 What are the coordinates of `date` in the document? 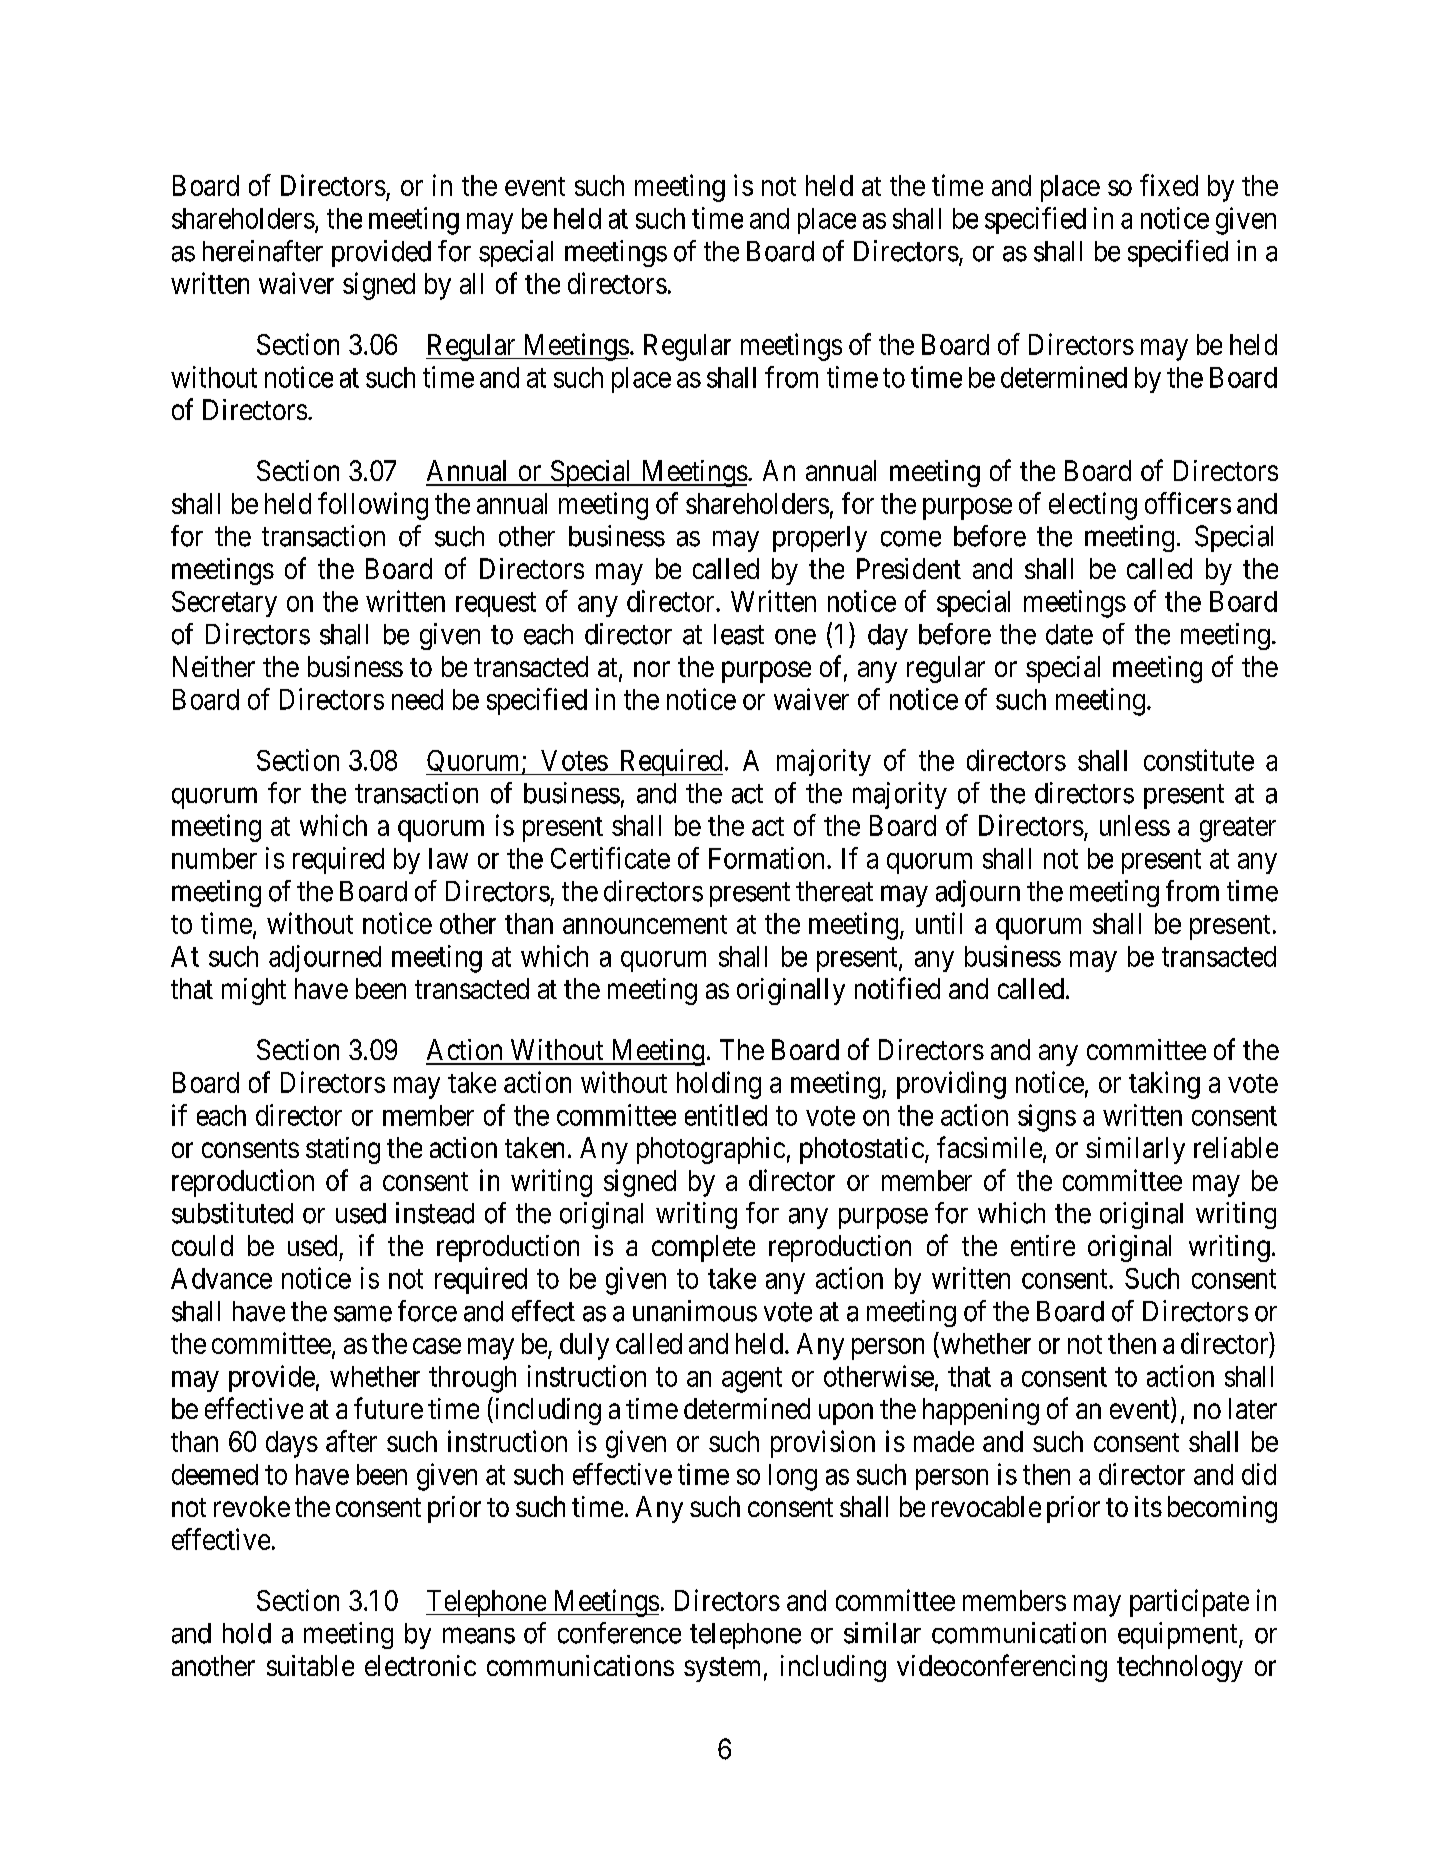 It's located at (1069, 634).
